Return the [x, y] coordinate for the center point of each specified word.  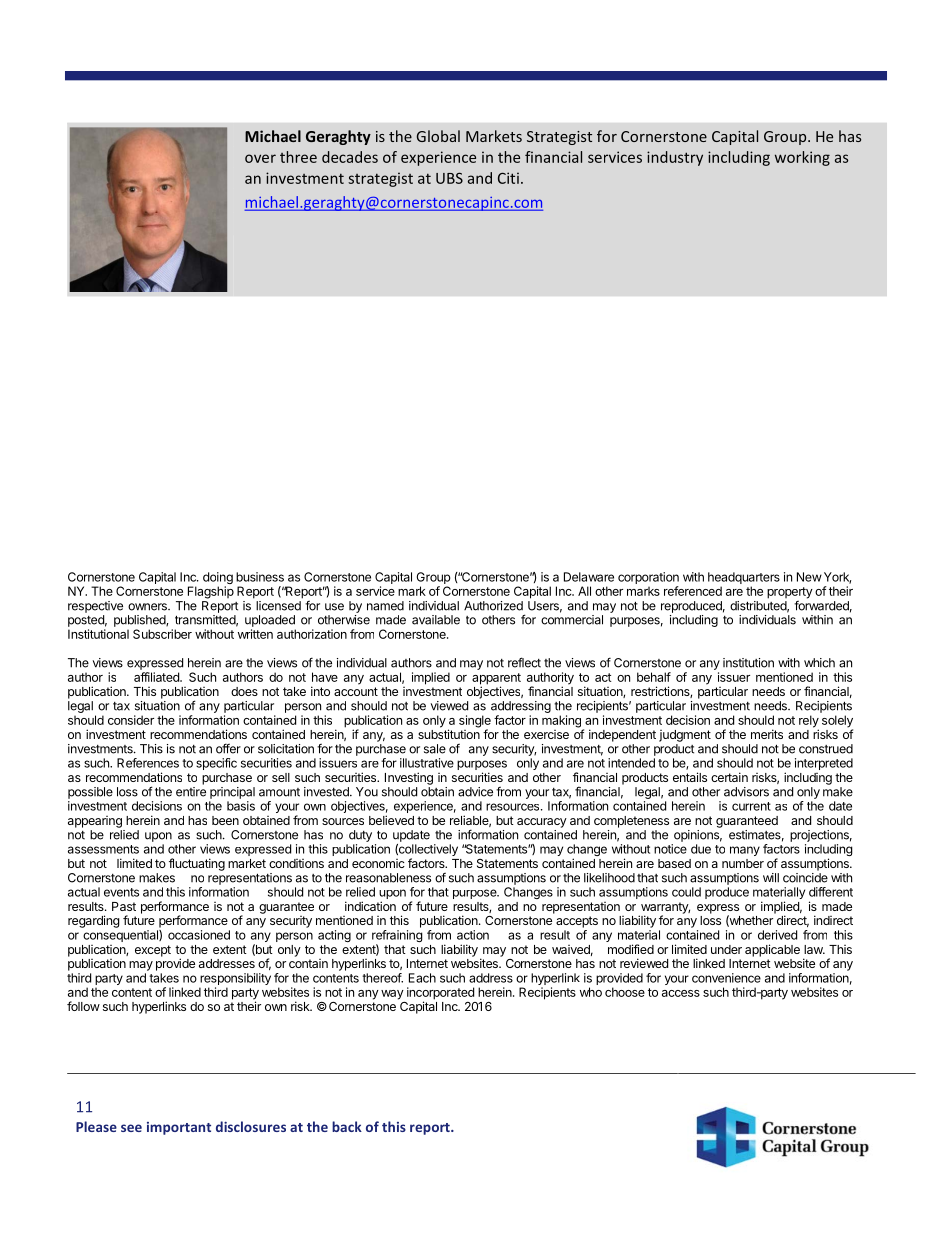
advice [475, 792]
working [802, 158]
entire [191, 792]
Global [438, 136]
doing [218, 579]
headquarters [744, 578]
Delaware [589, 577]
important [179, 1128]
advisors [746, 792]
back [347, 1126]
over [260, 158]
